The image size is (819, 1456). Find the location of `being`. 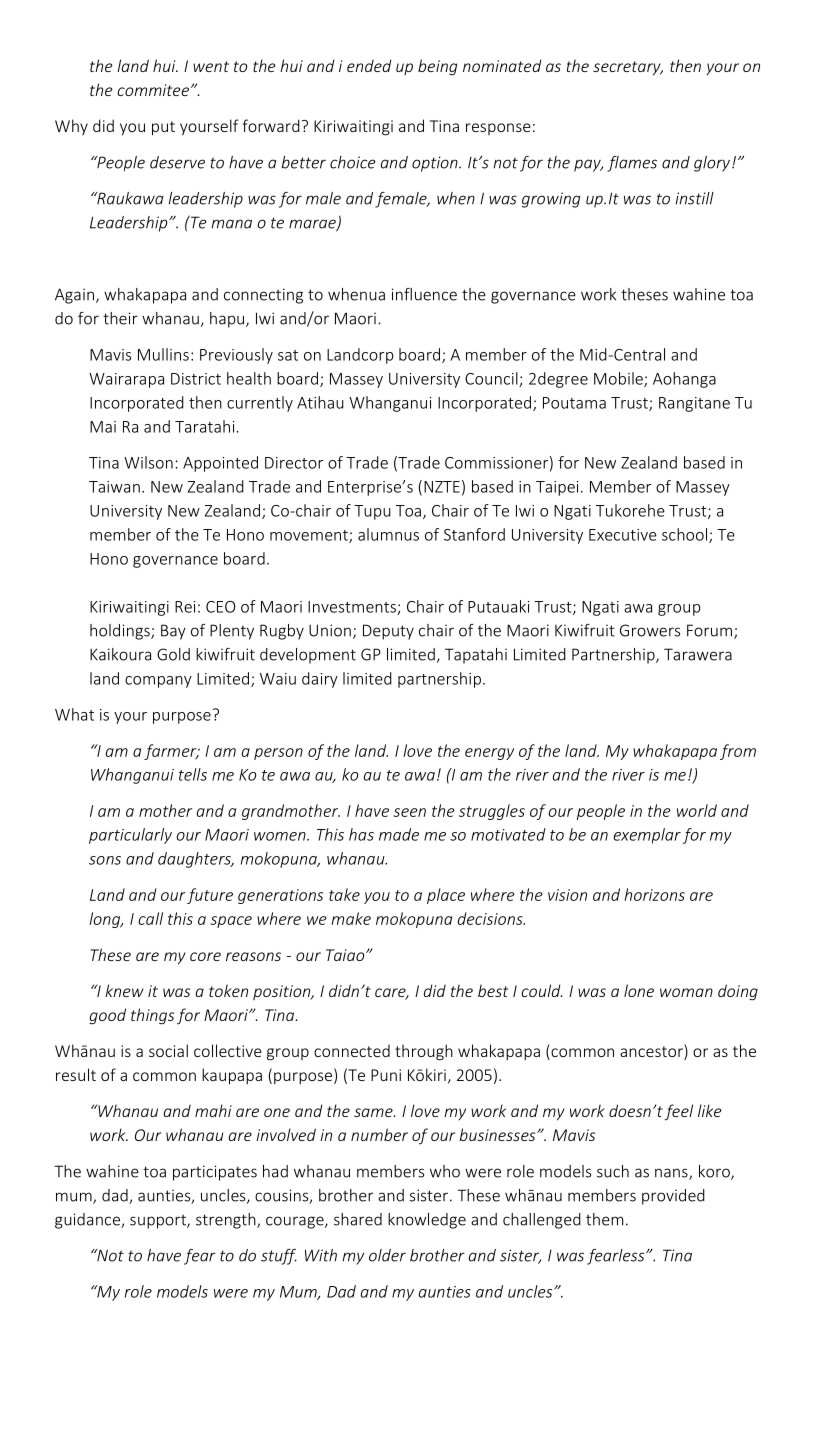

being is located at coordinates (437, 67).
